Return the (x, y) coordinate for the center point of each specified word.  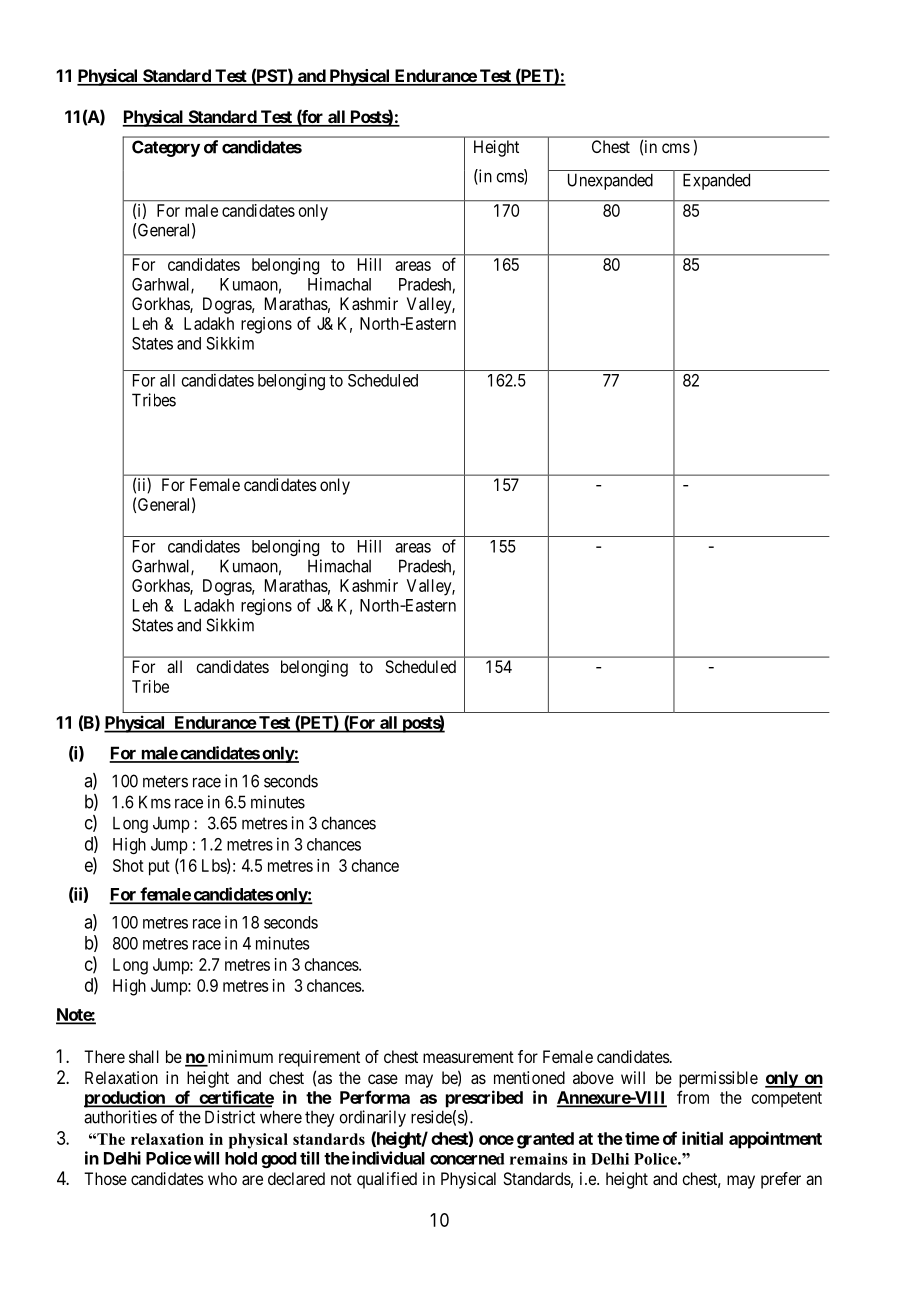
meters (165, 781)
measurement (468, 1057)
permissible (718, 1079)
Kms (155, 802)
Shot (128, 865)
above (593, 1077)
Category (166, 148)
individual (387, 1158)
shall (144, 1056)
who (222, 1178)
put (159, 868)
